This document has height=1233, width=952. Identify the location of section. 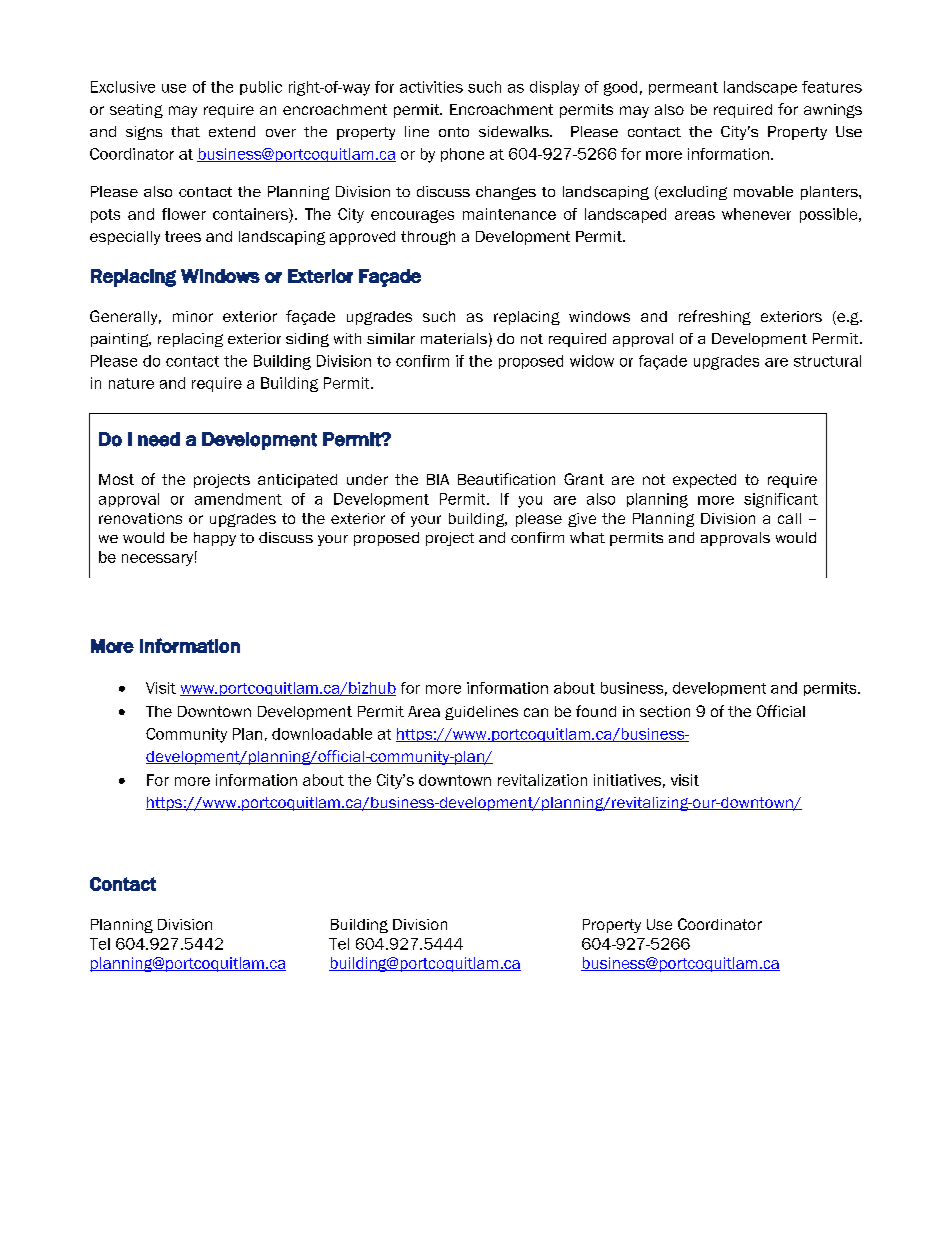
(665, 711).
